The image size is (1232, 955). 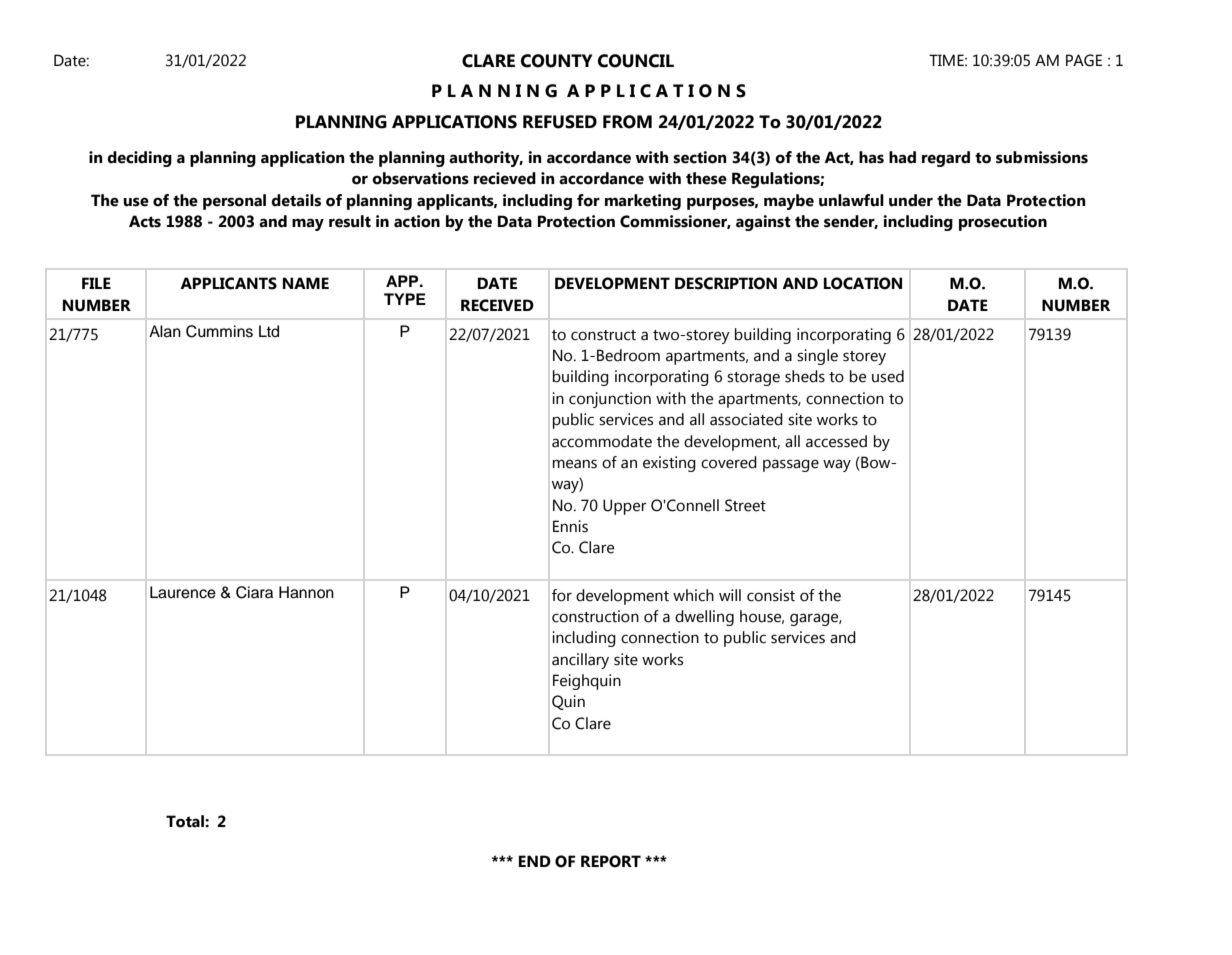 What do you see at coordinates (836, 441) in the screenshot?
I see `accessed` at bounding box center [836, 441].
